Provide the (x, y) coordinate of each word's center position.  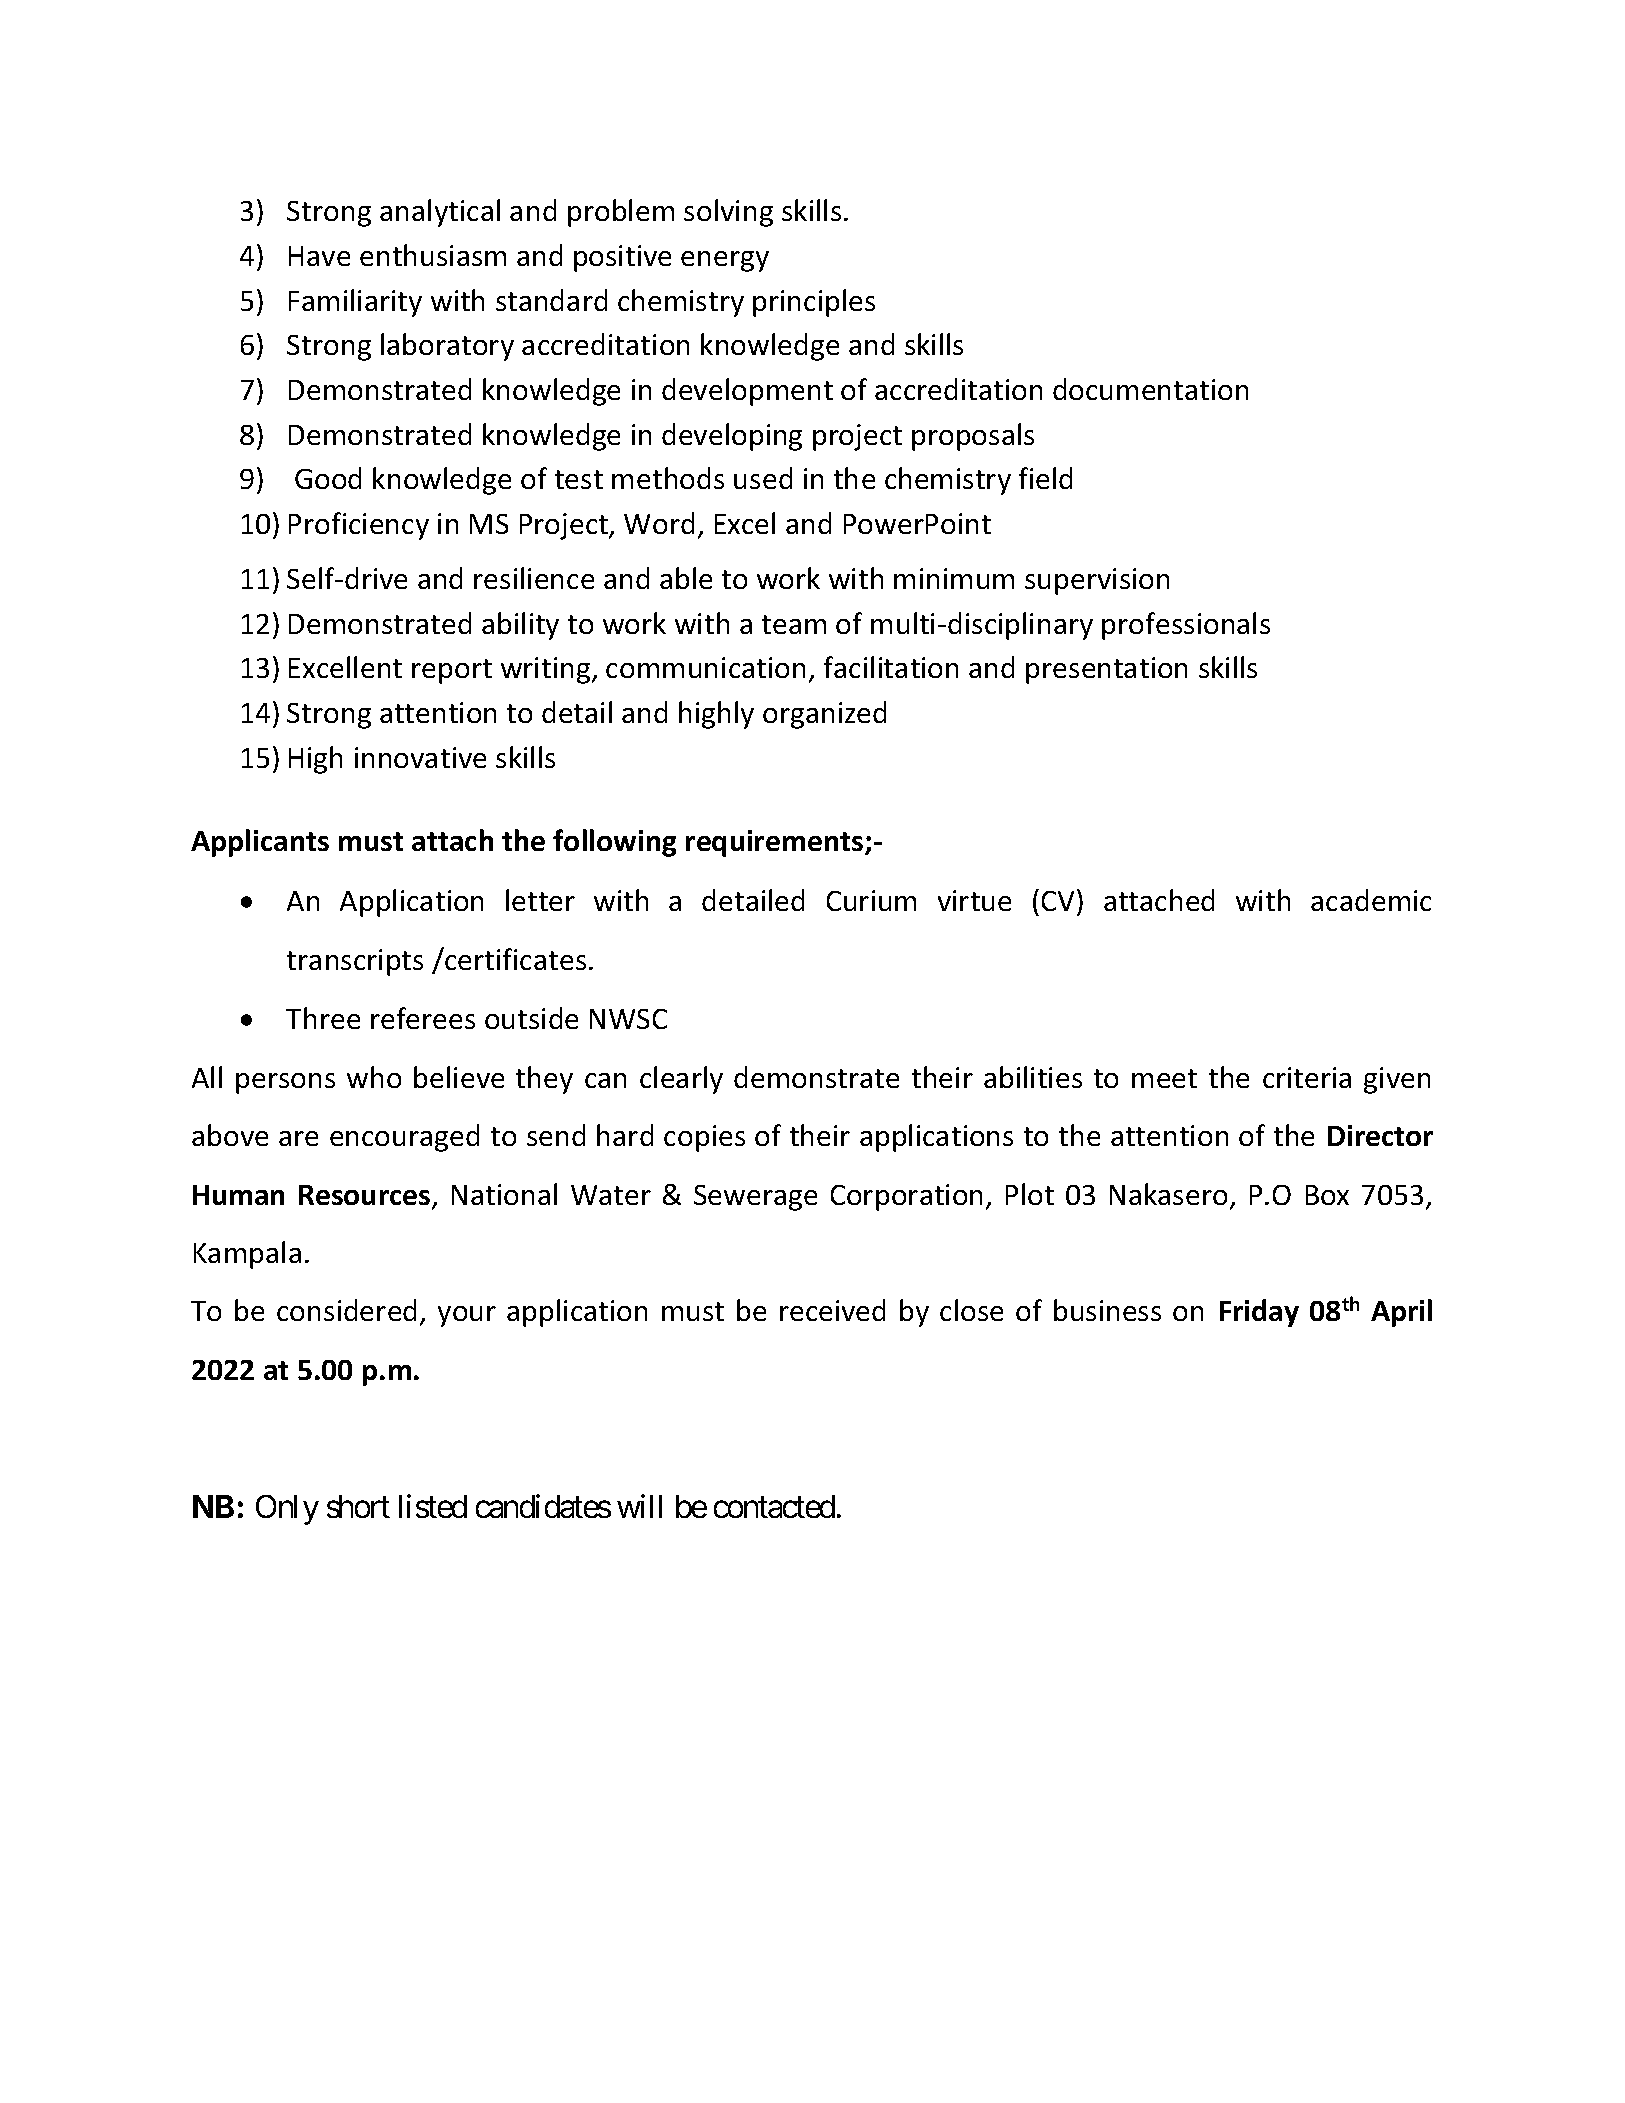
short (358, 1506)
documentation (1150, 389)
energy (725, 261)
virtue (974, 900)
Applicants (260, 843)
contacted (774, 1506)
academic (1371, 900)
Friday (1259, 1313)
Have (319, 256)
